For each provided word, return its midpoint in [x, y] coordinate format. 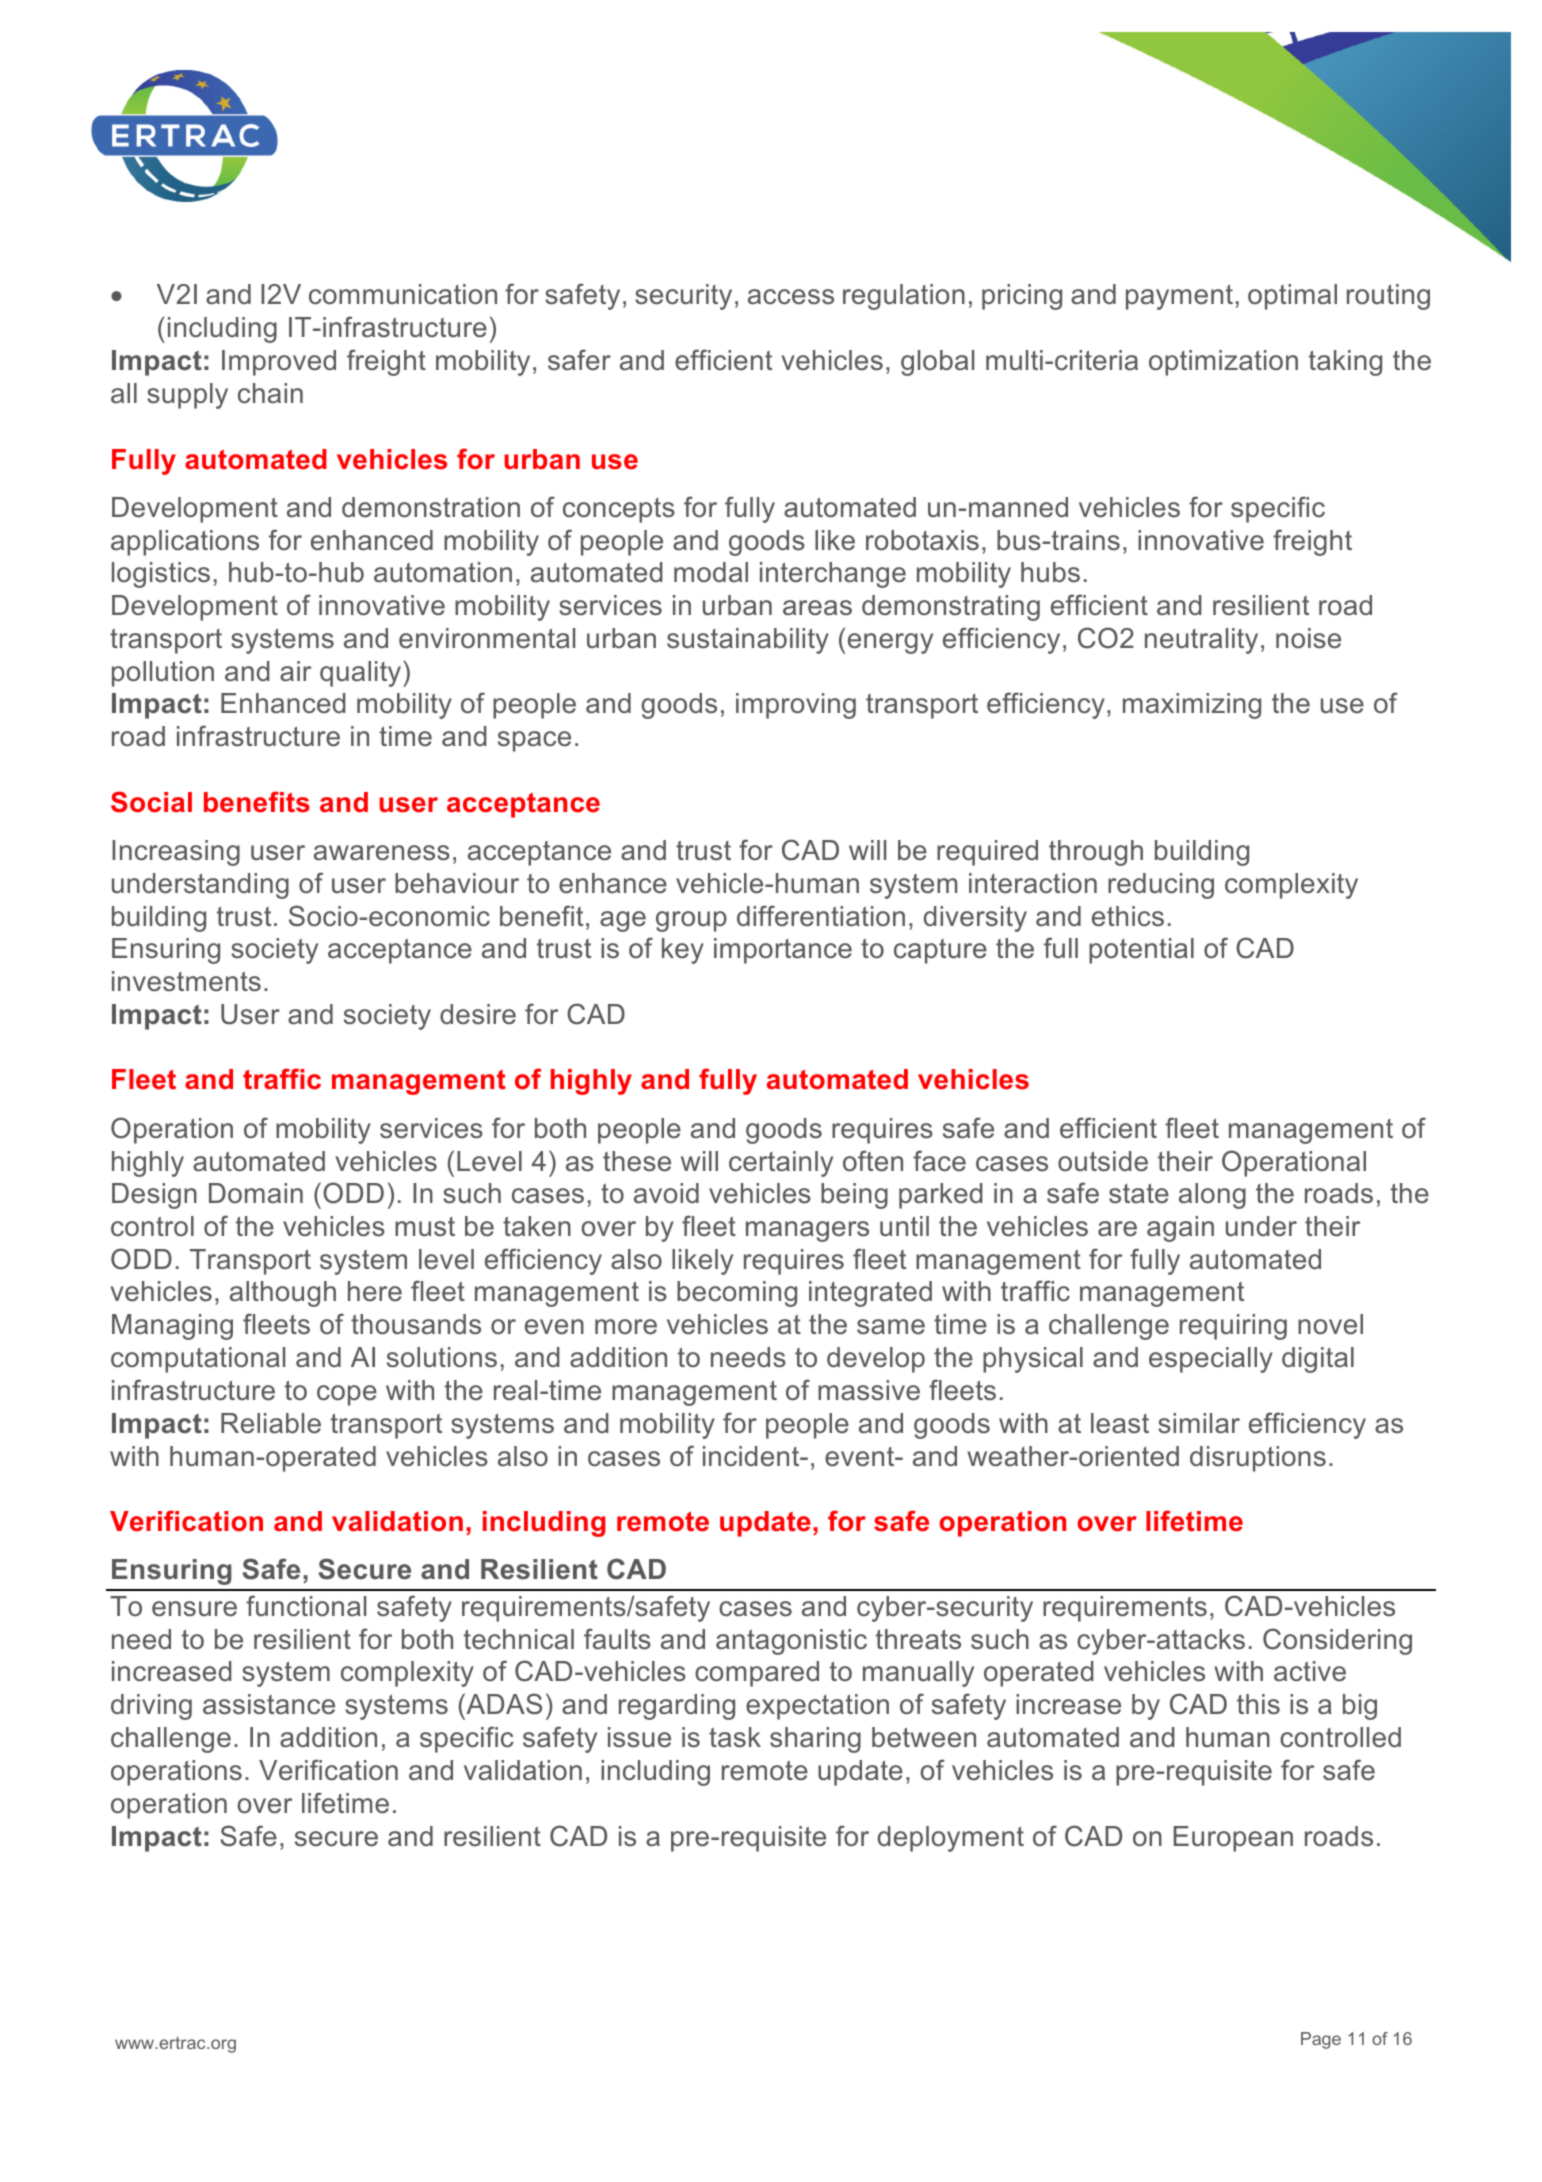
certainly [781, 1164]
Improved [279, 363]
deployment [951, 1839]
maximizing [1192, 706]
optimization [1223, 363]
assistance [269, 1704]
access [791, 297]
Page [1321, 2040]
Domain [256, 1193]
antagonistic [791, 1642]
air [295, 671]
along [1212, 1196]
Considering [1337, 1641]
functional [306, 1606]
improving [796, 706]
